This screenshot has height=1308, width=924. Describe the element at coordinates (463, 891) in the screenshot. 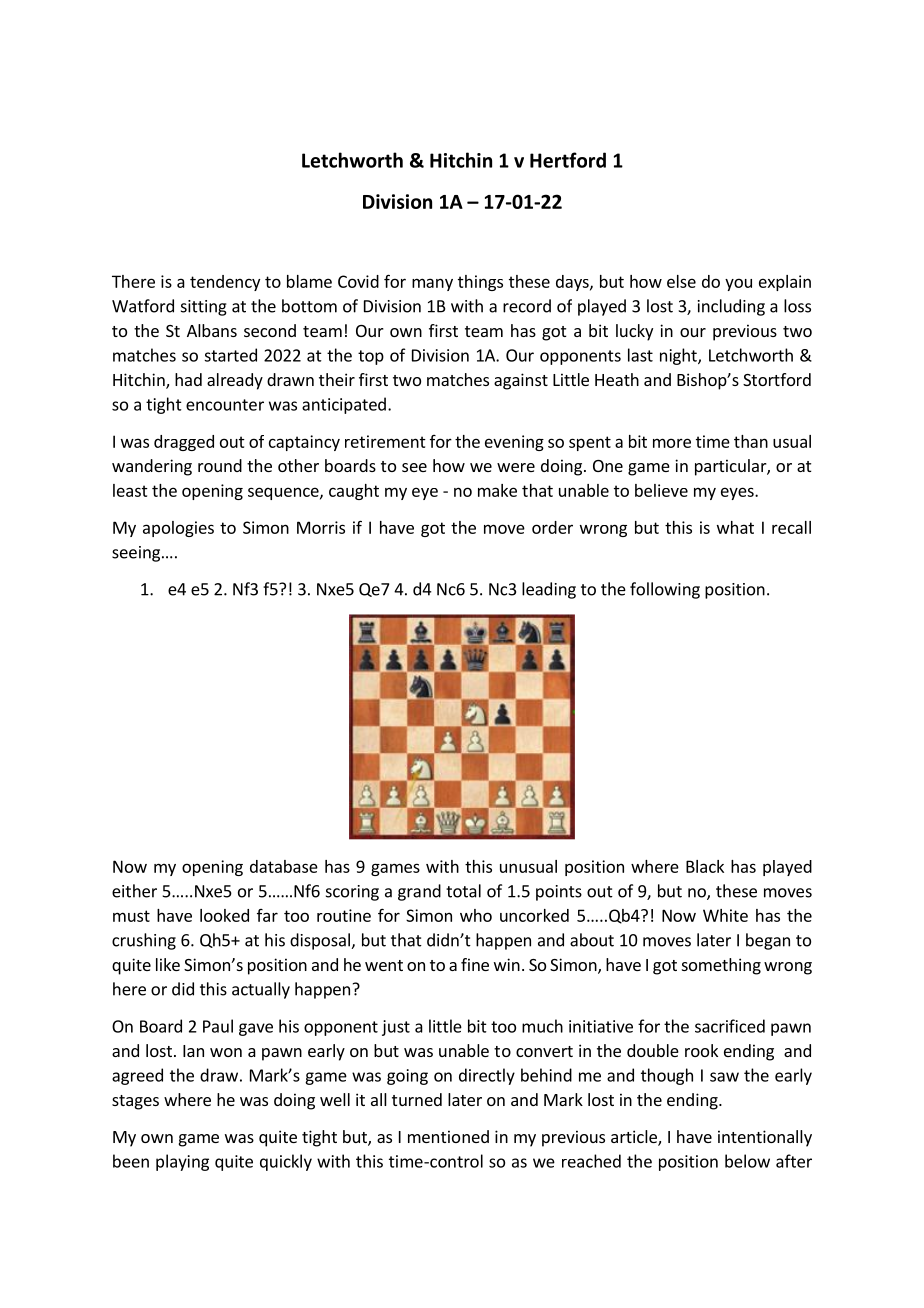

I see `total` at that location.
